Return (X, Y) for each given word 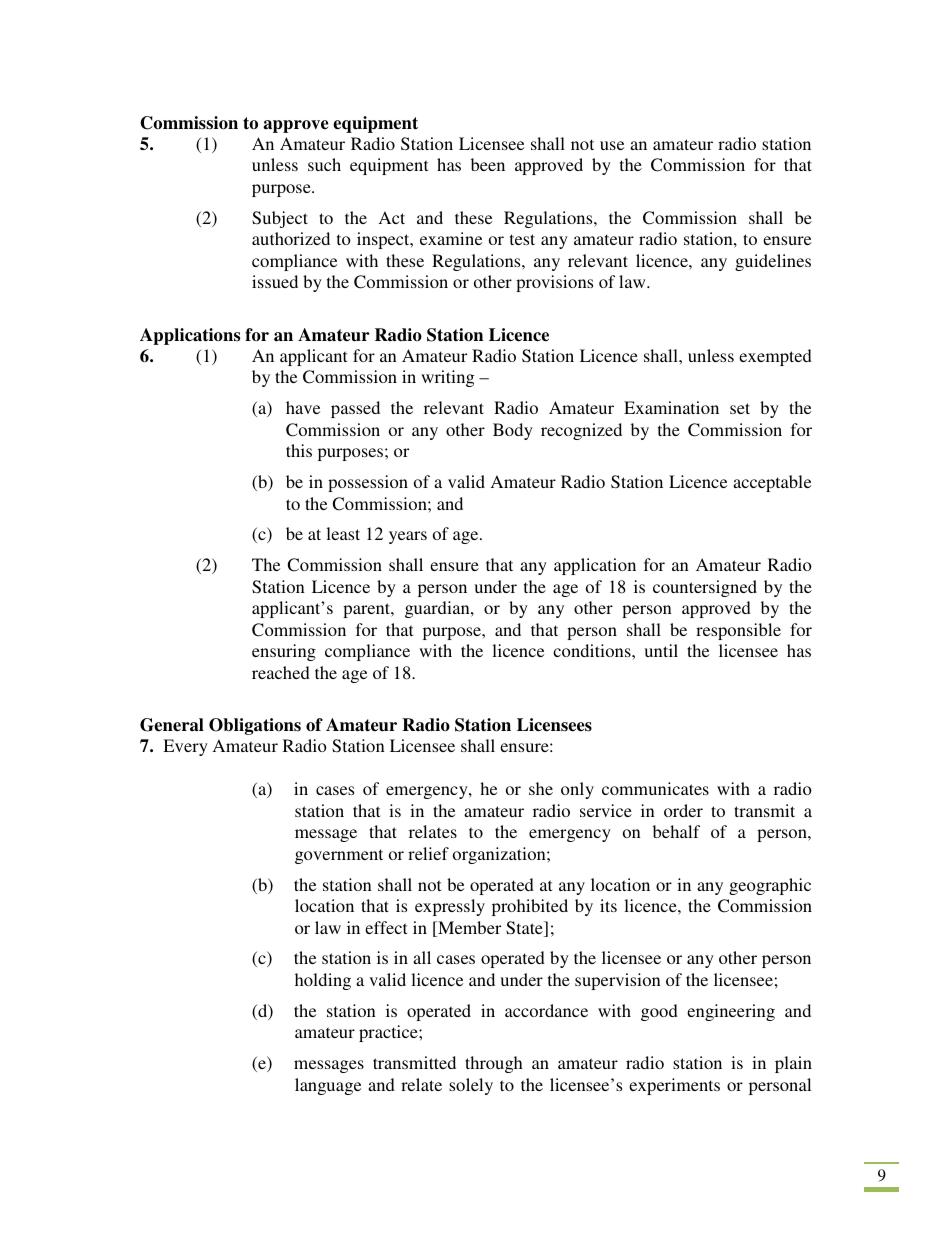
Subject (280, 219)
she (541, 788)
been (488, 164)
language (328, 1086)
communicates (655, 788)
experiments (674, 1086)
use (612, 145)
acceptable (772, 483)
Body (513, 431)
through (494, 1064)
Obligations (255, 726)
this (299, 450)
